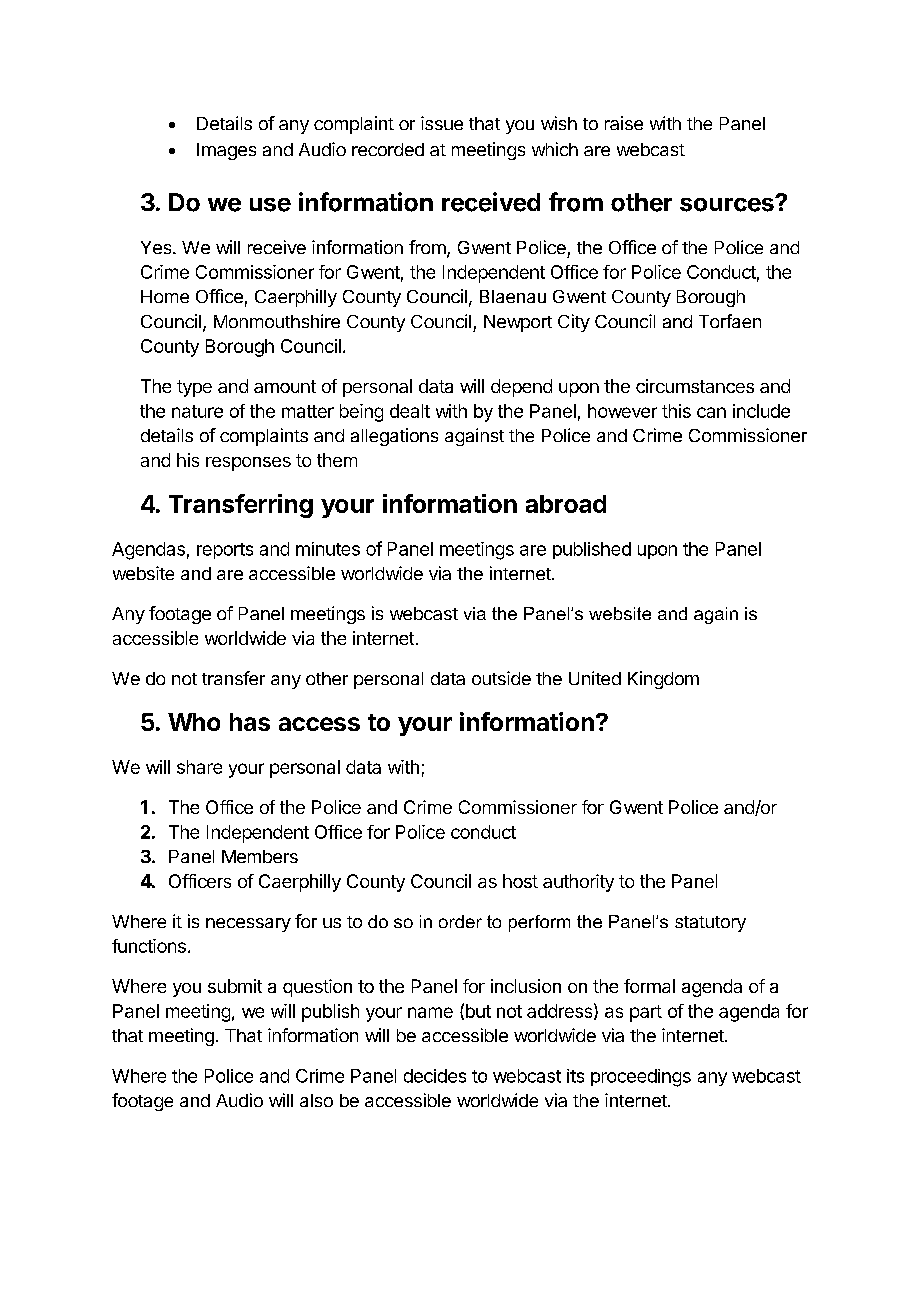 Image resolution: width=924 pixels, height=1308 pixels. I want to click on outside, so click(501, 678).
